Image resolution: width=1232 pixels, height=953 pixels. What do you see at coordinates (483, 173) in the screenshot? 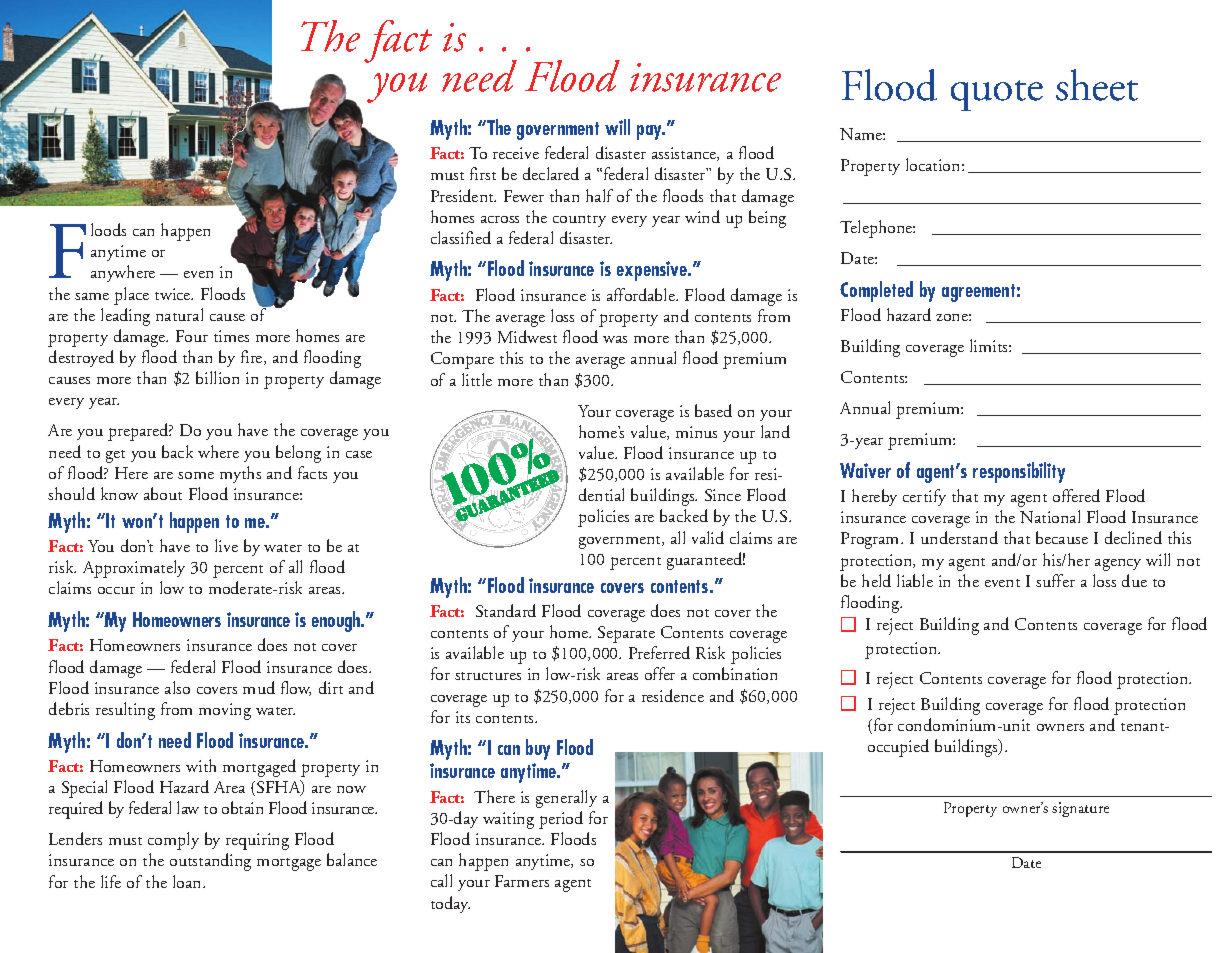
I see `first` at bounding box center [483, 173].
